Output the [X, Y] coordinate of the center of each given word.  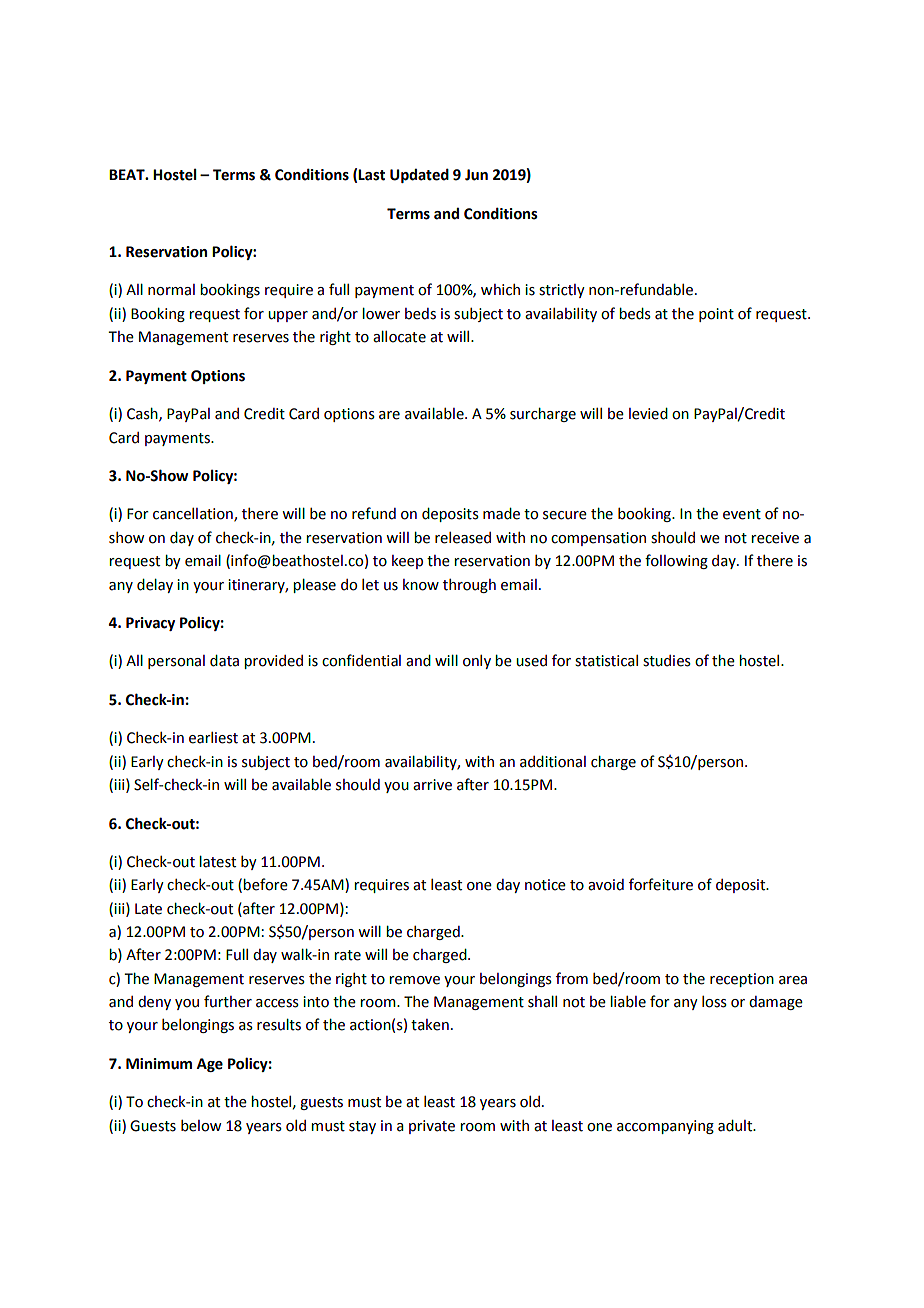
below [201, 1126]
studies [667, 661]
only [477, 662]
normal [171, 290]
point [716, 315]
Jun [476, 175]
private [432, 1127]
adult [736, 1126]
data [224, 661]
